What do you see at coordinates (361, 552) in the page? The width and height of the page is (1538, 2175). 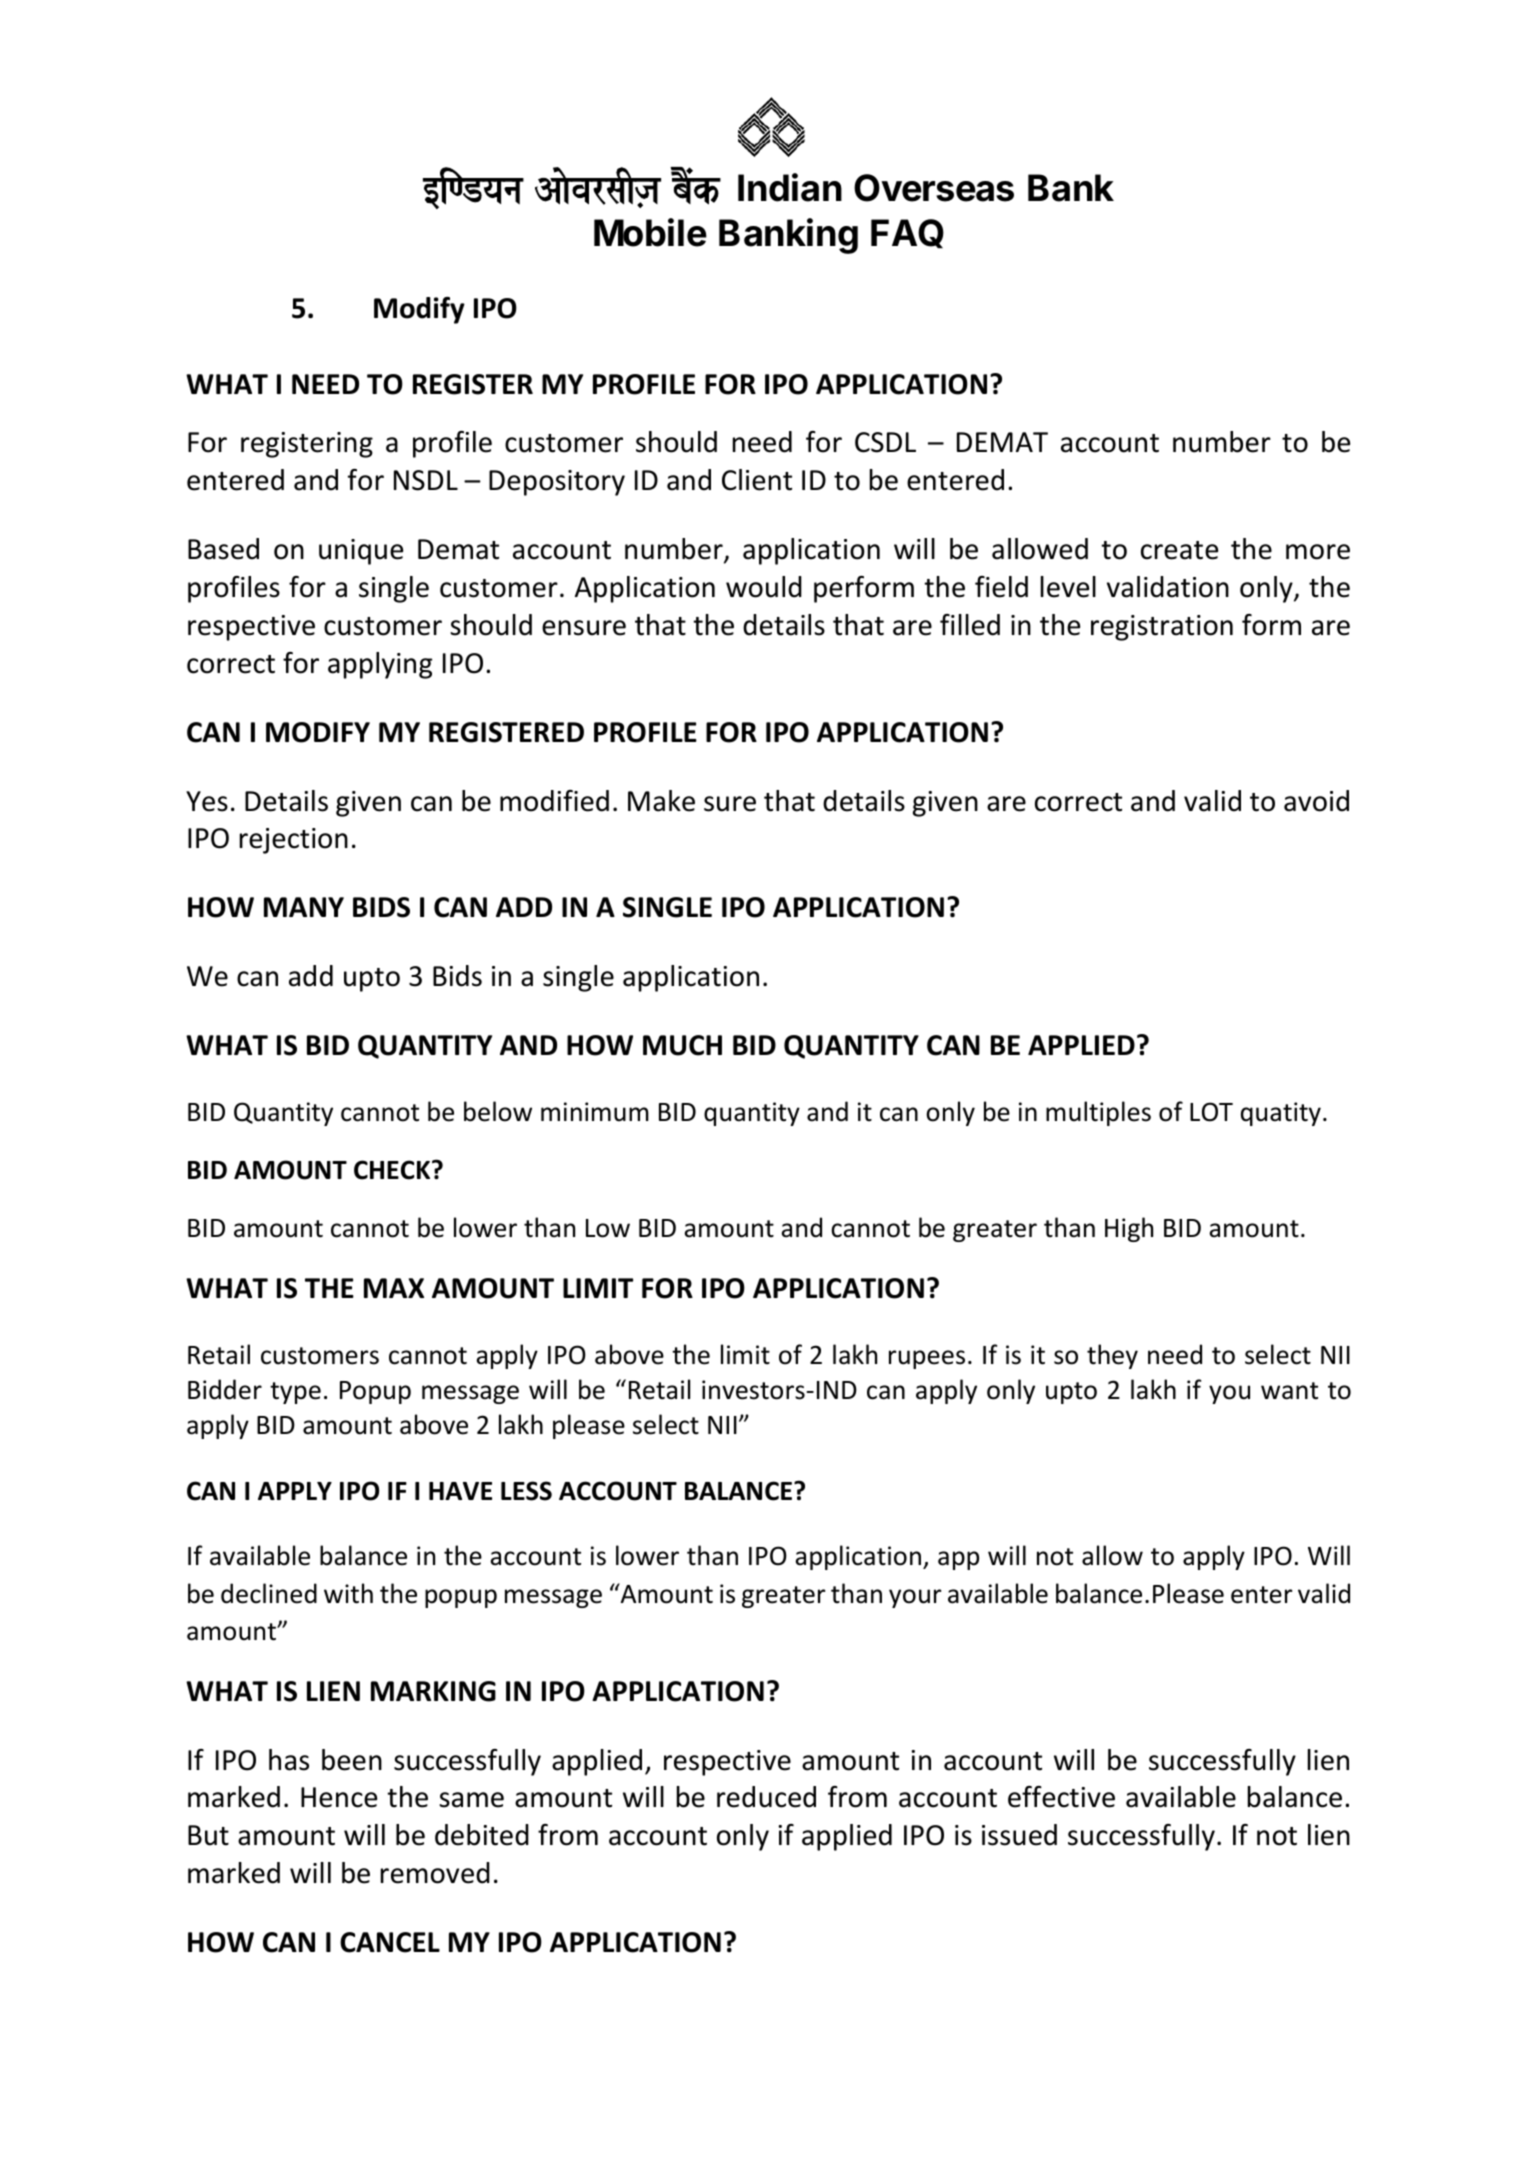 I see `unique` at bounding box center [361, 552].
